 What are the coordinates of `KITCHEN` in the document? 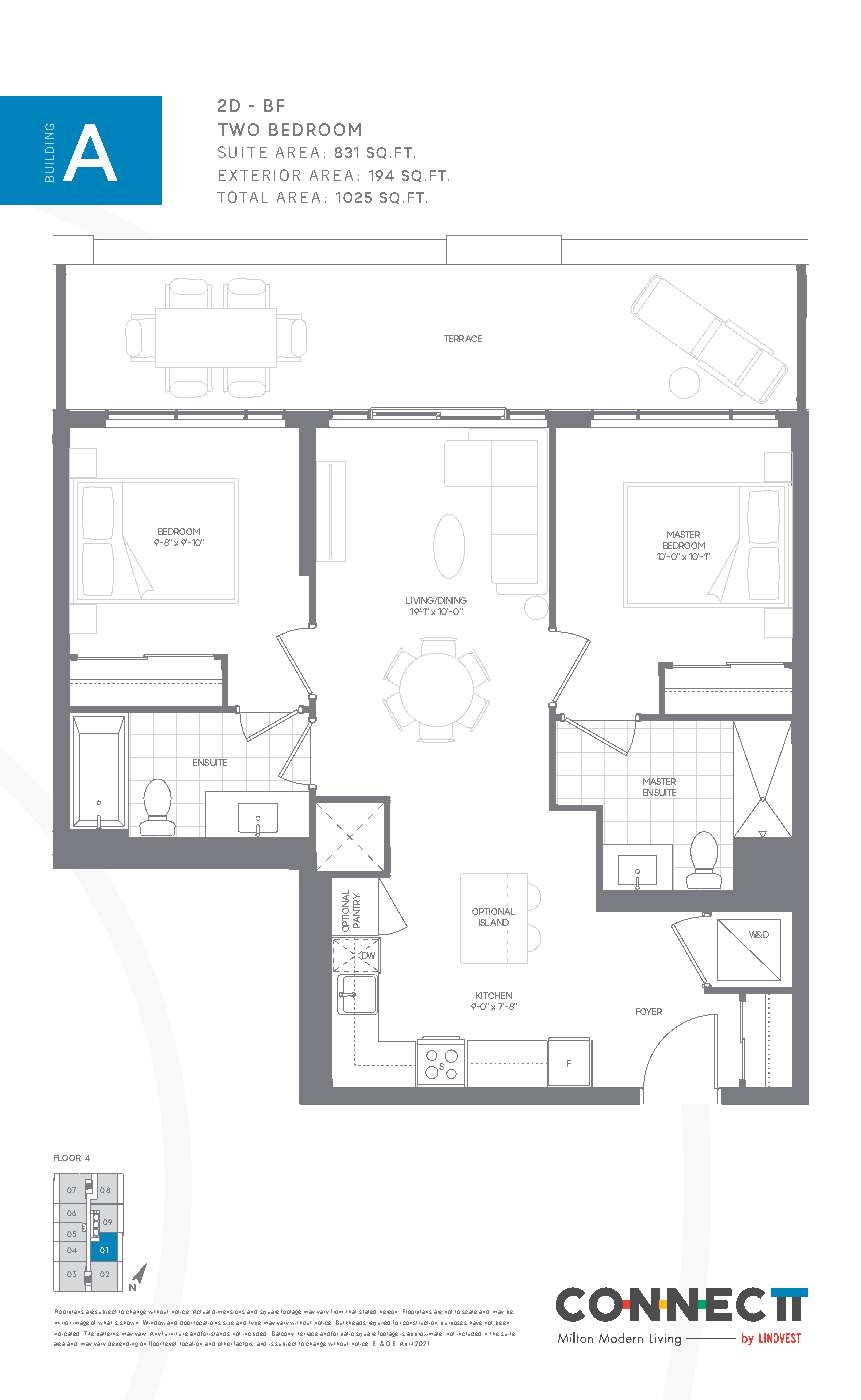 It's located at (494, 995).
